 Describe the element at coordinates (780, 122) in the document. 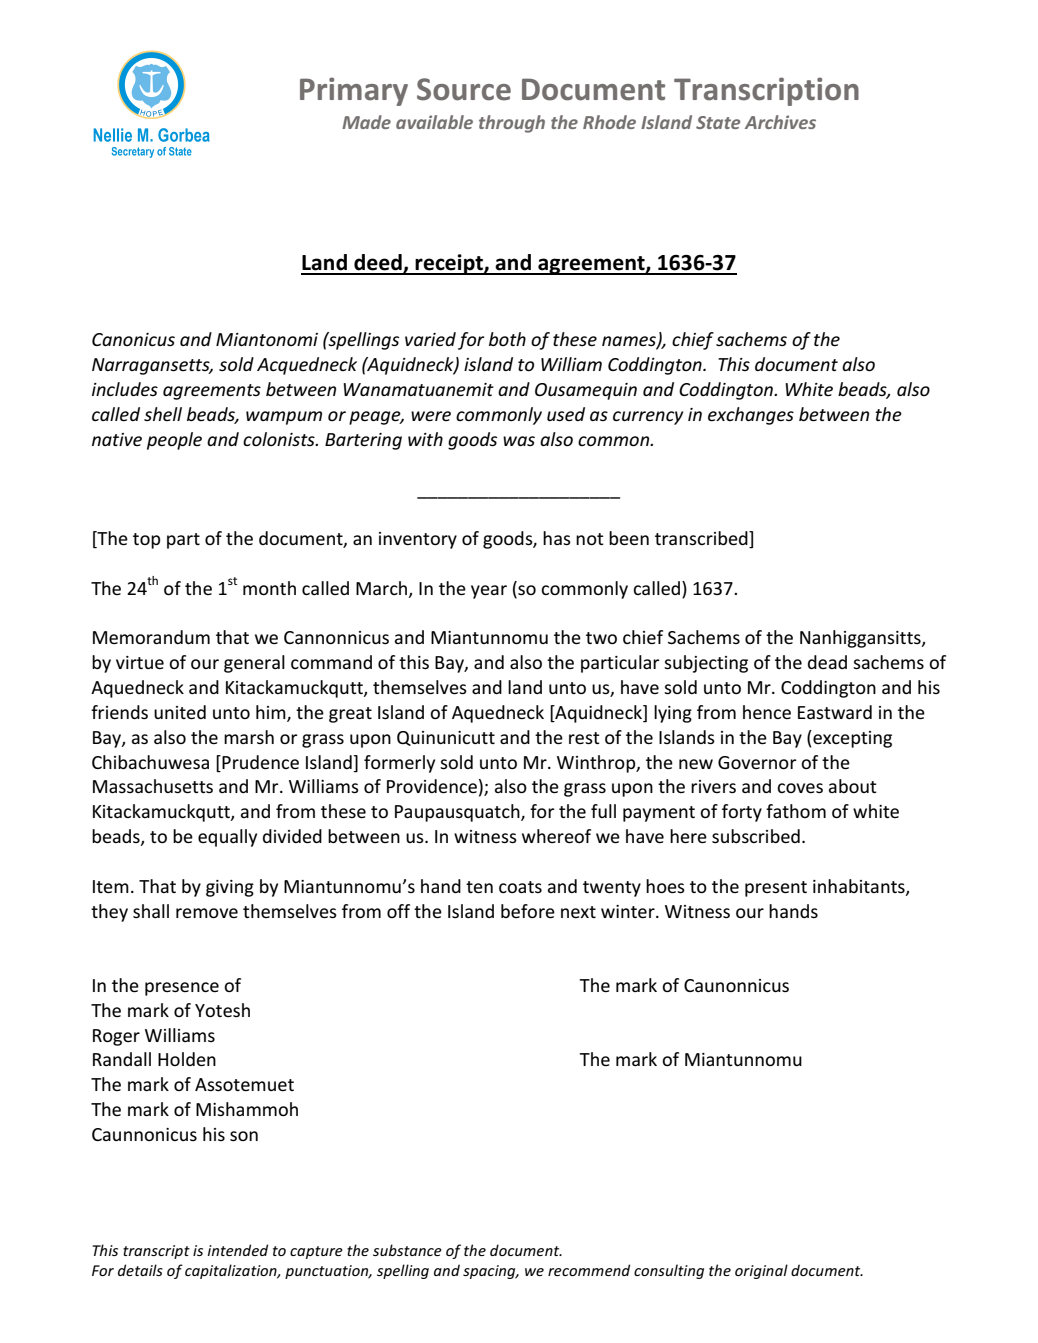

I see `Archives` at that location.
